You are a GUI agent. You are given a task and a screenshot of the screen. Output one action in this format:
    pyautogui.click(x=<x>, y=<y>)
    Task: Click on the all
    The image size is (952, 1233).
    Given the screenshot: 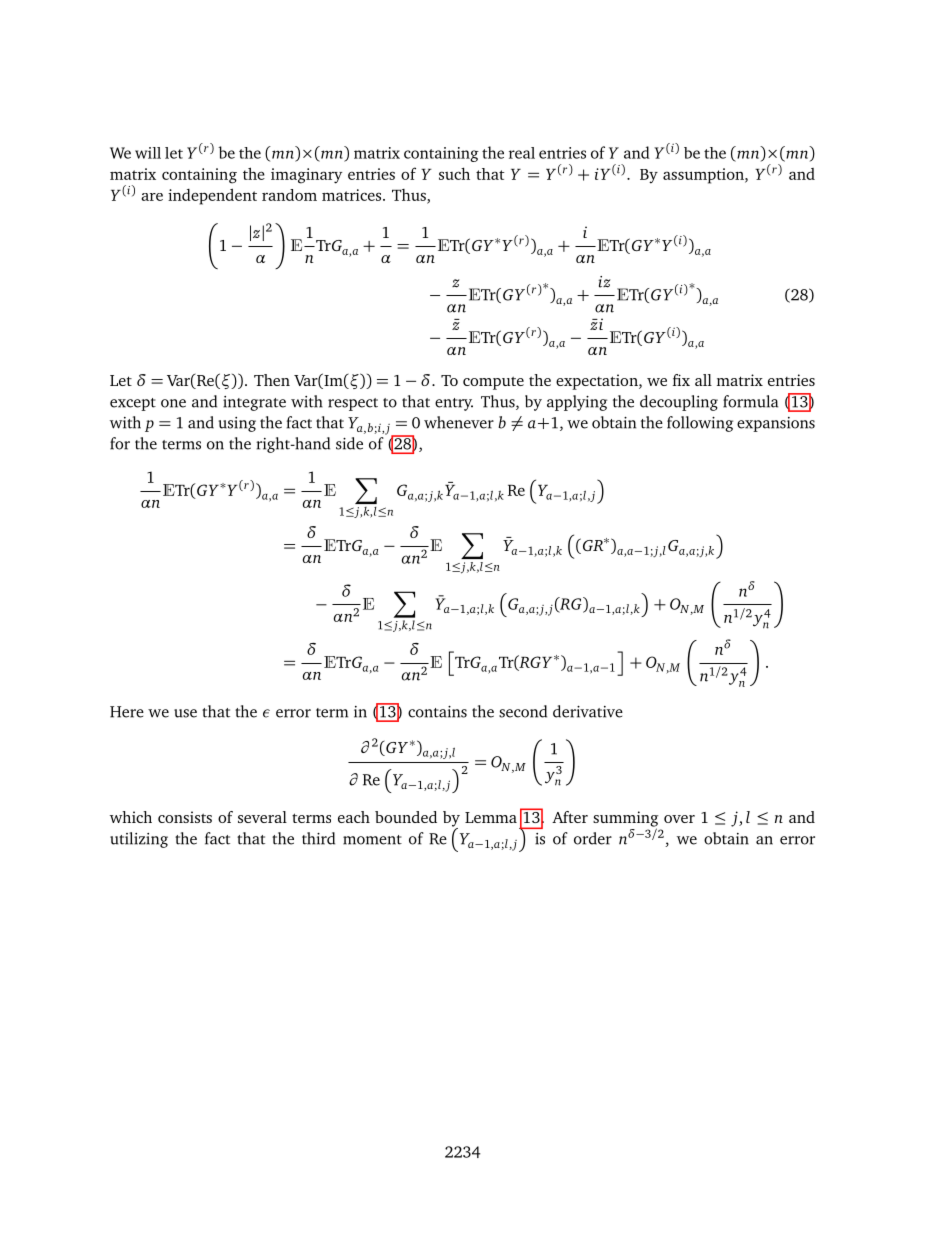 What is the action you would take?
    pyautogui.click(x=703, y=380)
